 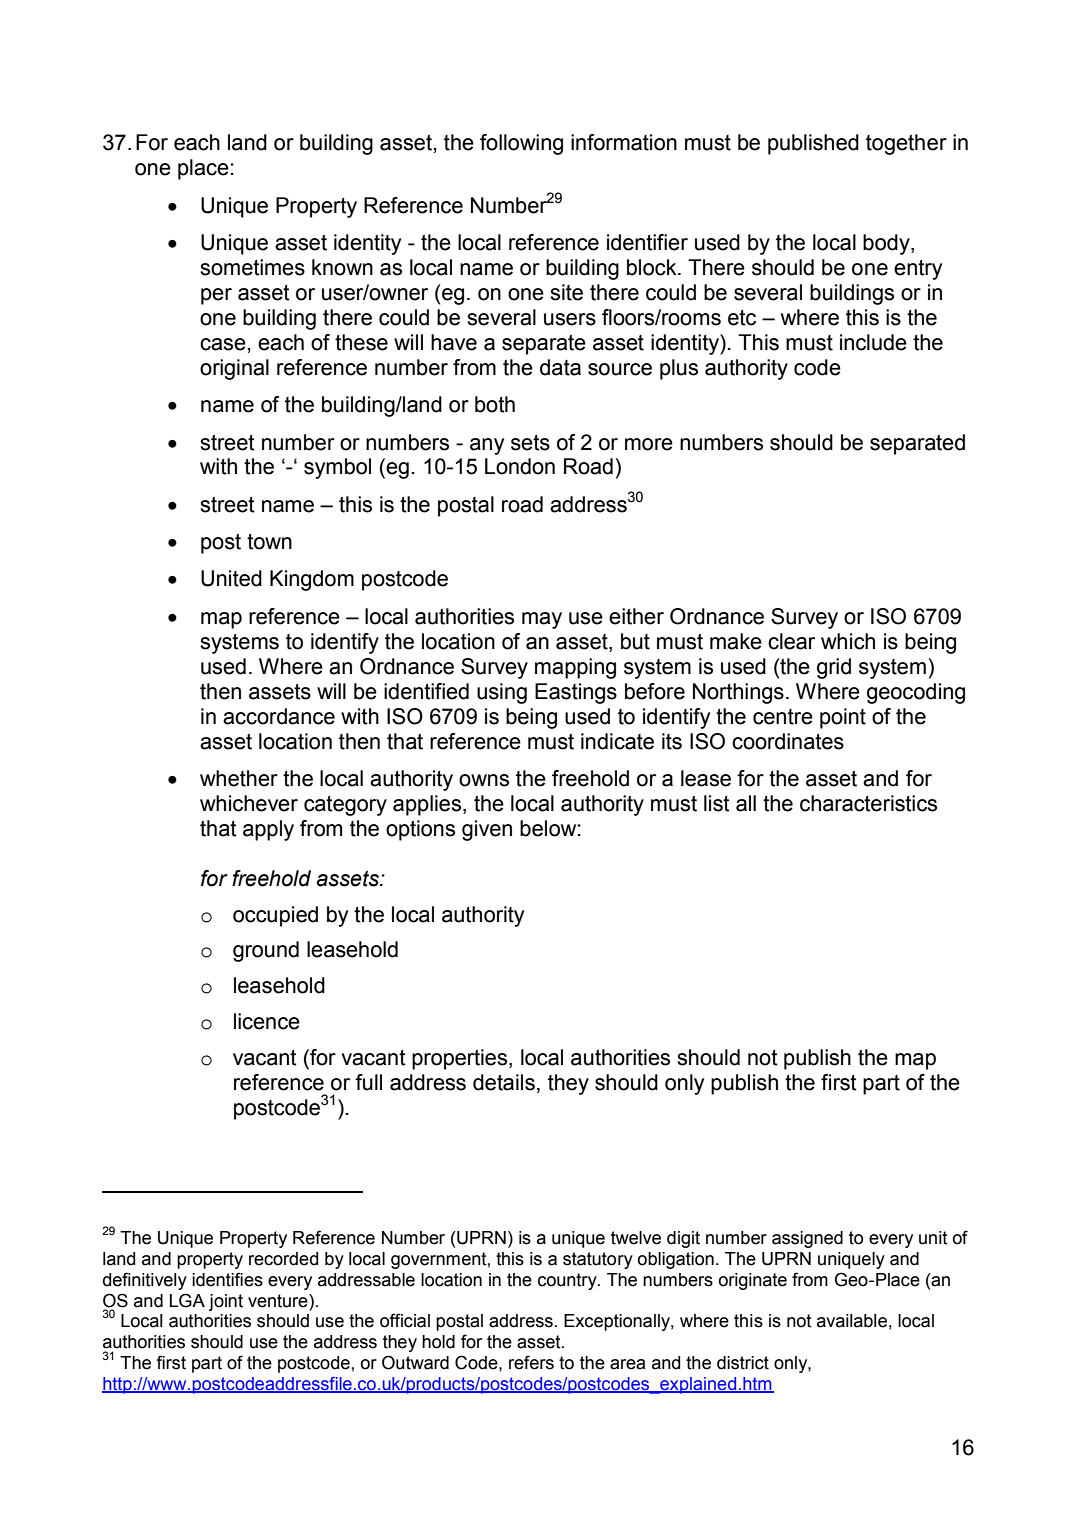 I want to click on coordinates, so click(x=788, y=741).
